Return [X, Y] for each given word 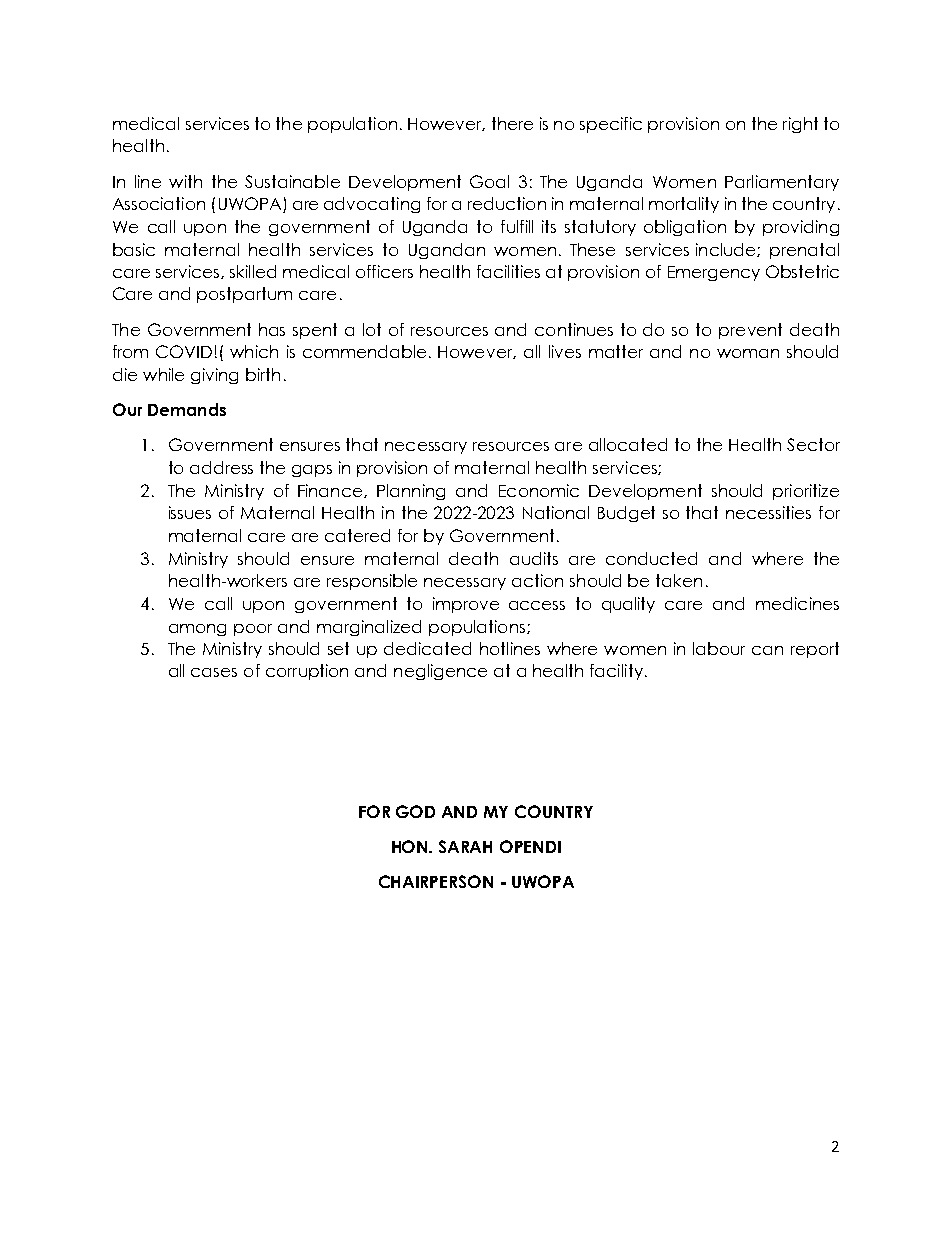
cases [214, 672]
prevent [750, 331]
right [800, 125]
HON [411, 846]
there [512, 123]
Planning [411, 492]
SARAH [465, 846]
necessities [768, 512]
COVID [184, 351]
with [185, 181]
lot [372, 329]
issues [190, 512]
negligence [440, 672]
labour [719, 648]
